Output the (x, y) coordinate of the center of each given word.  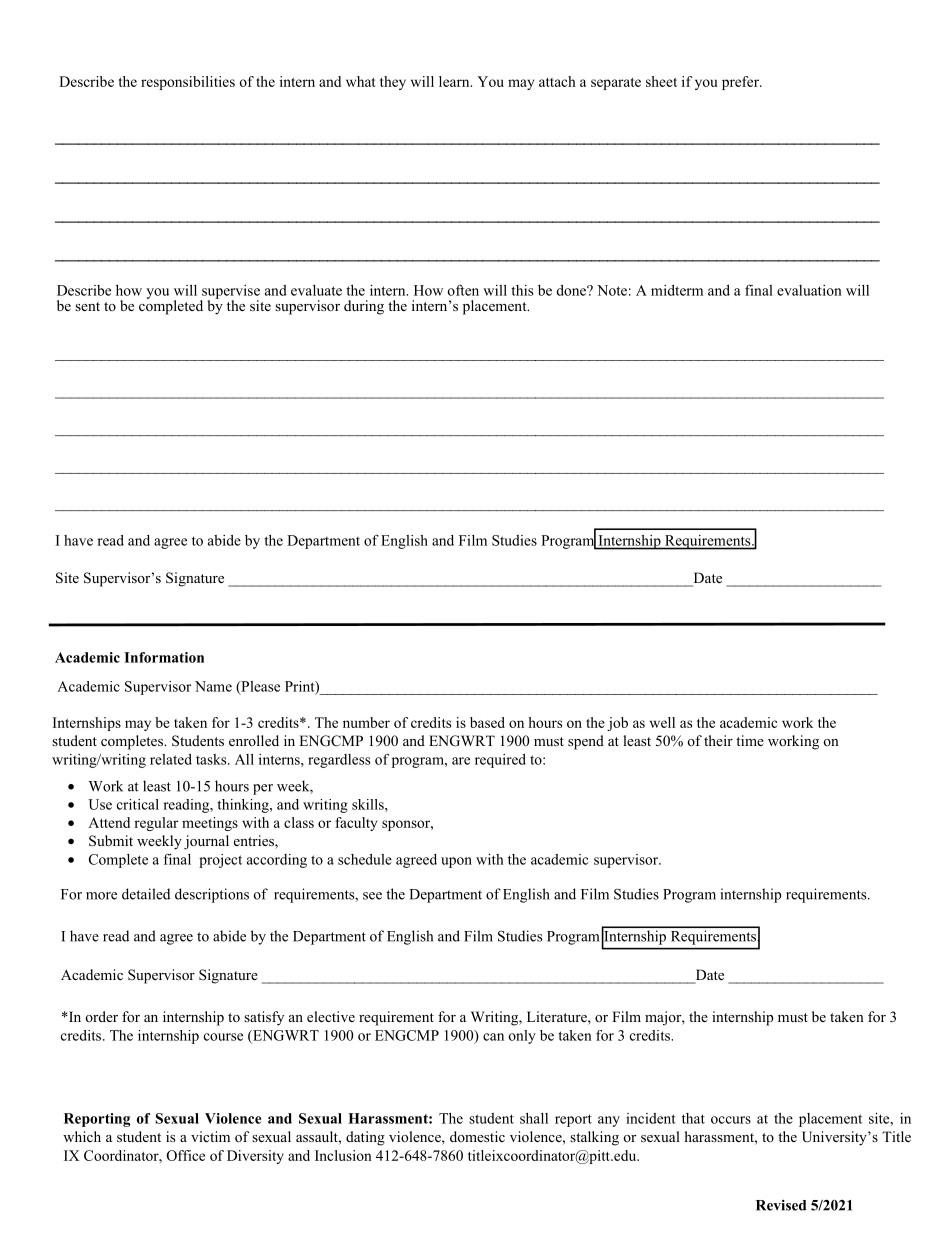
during (364, 307)
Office (186, 1155)
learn (455, 81)
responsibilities (188, 83)
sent (87, 306)
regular (156, 824)
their (718, 740)
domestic (477, 1136)
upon (456, 862)
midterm (677, 290)
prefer (741, 83)
